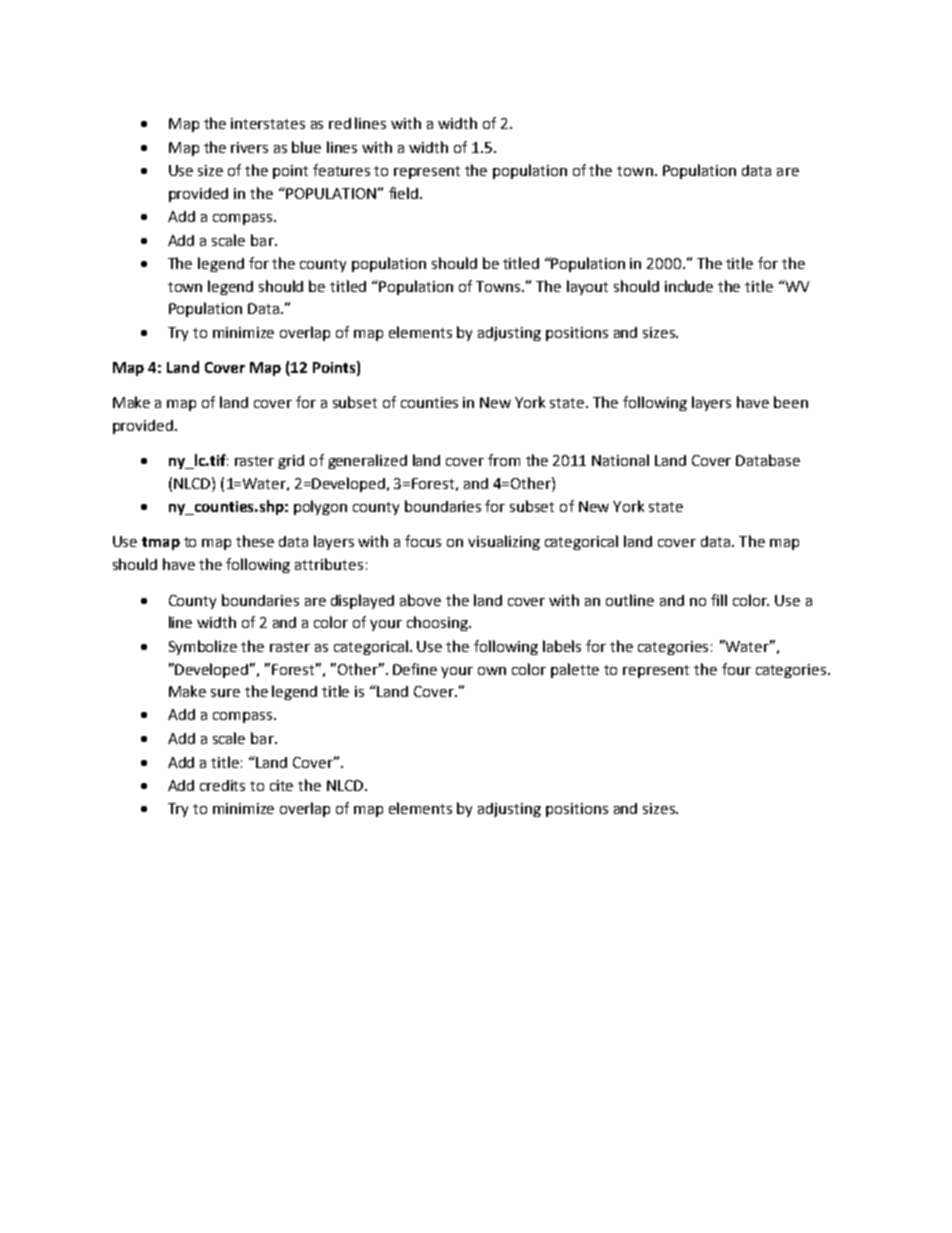  I want to click on four, so click(736, 669).
